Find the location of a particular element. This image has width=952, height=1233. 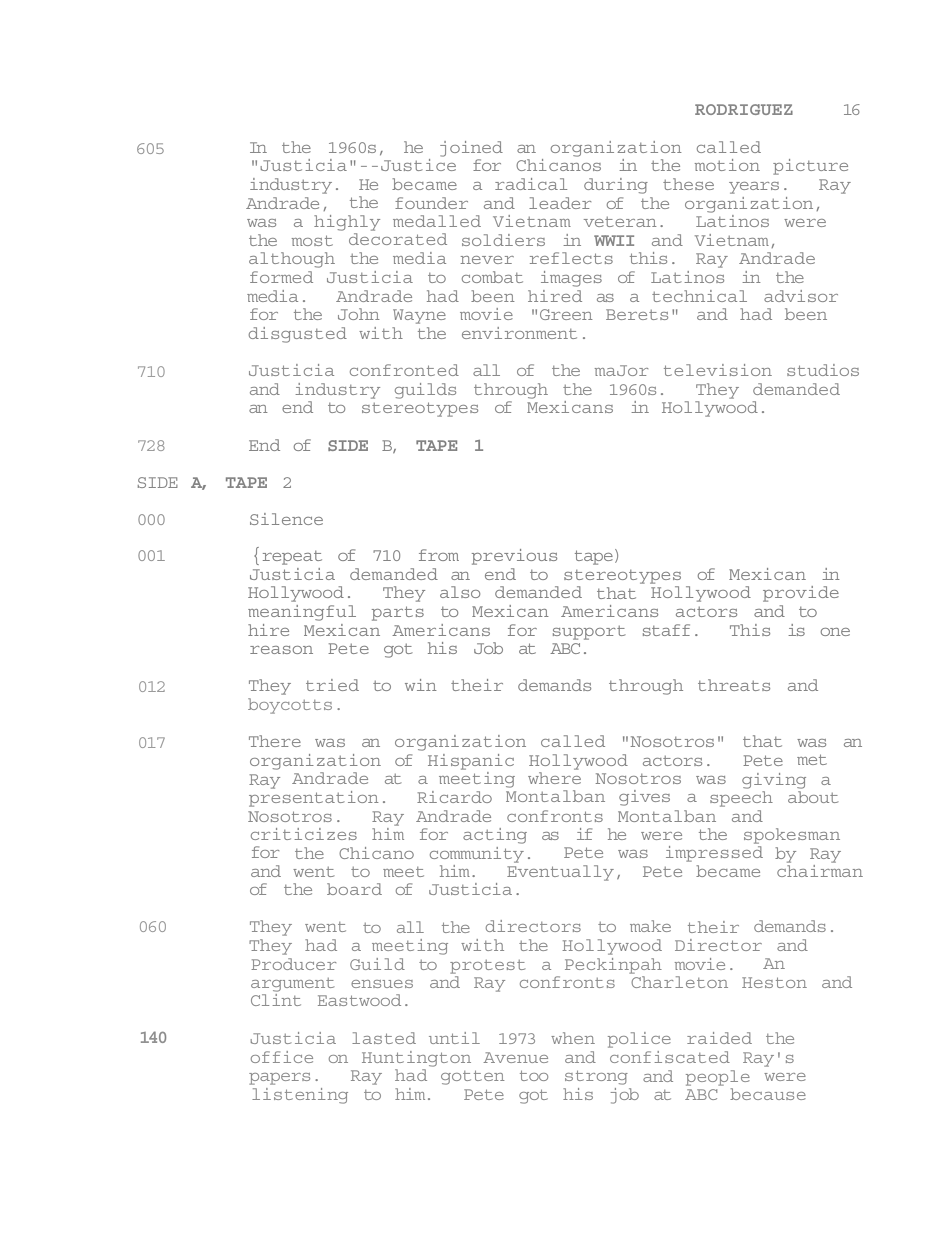

previous is located at coordinates (514, 557).
